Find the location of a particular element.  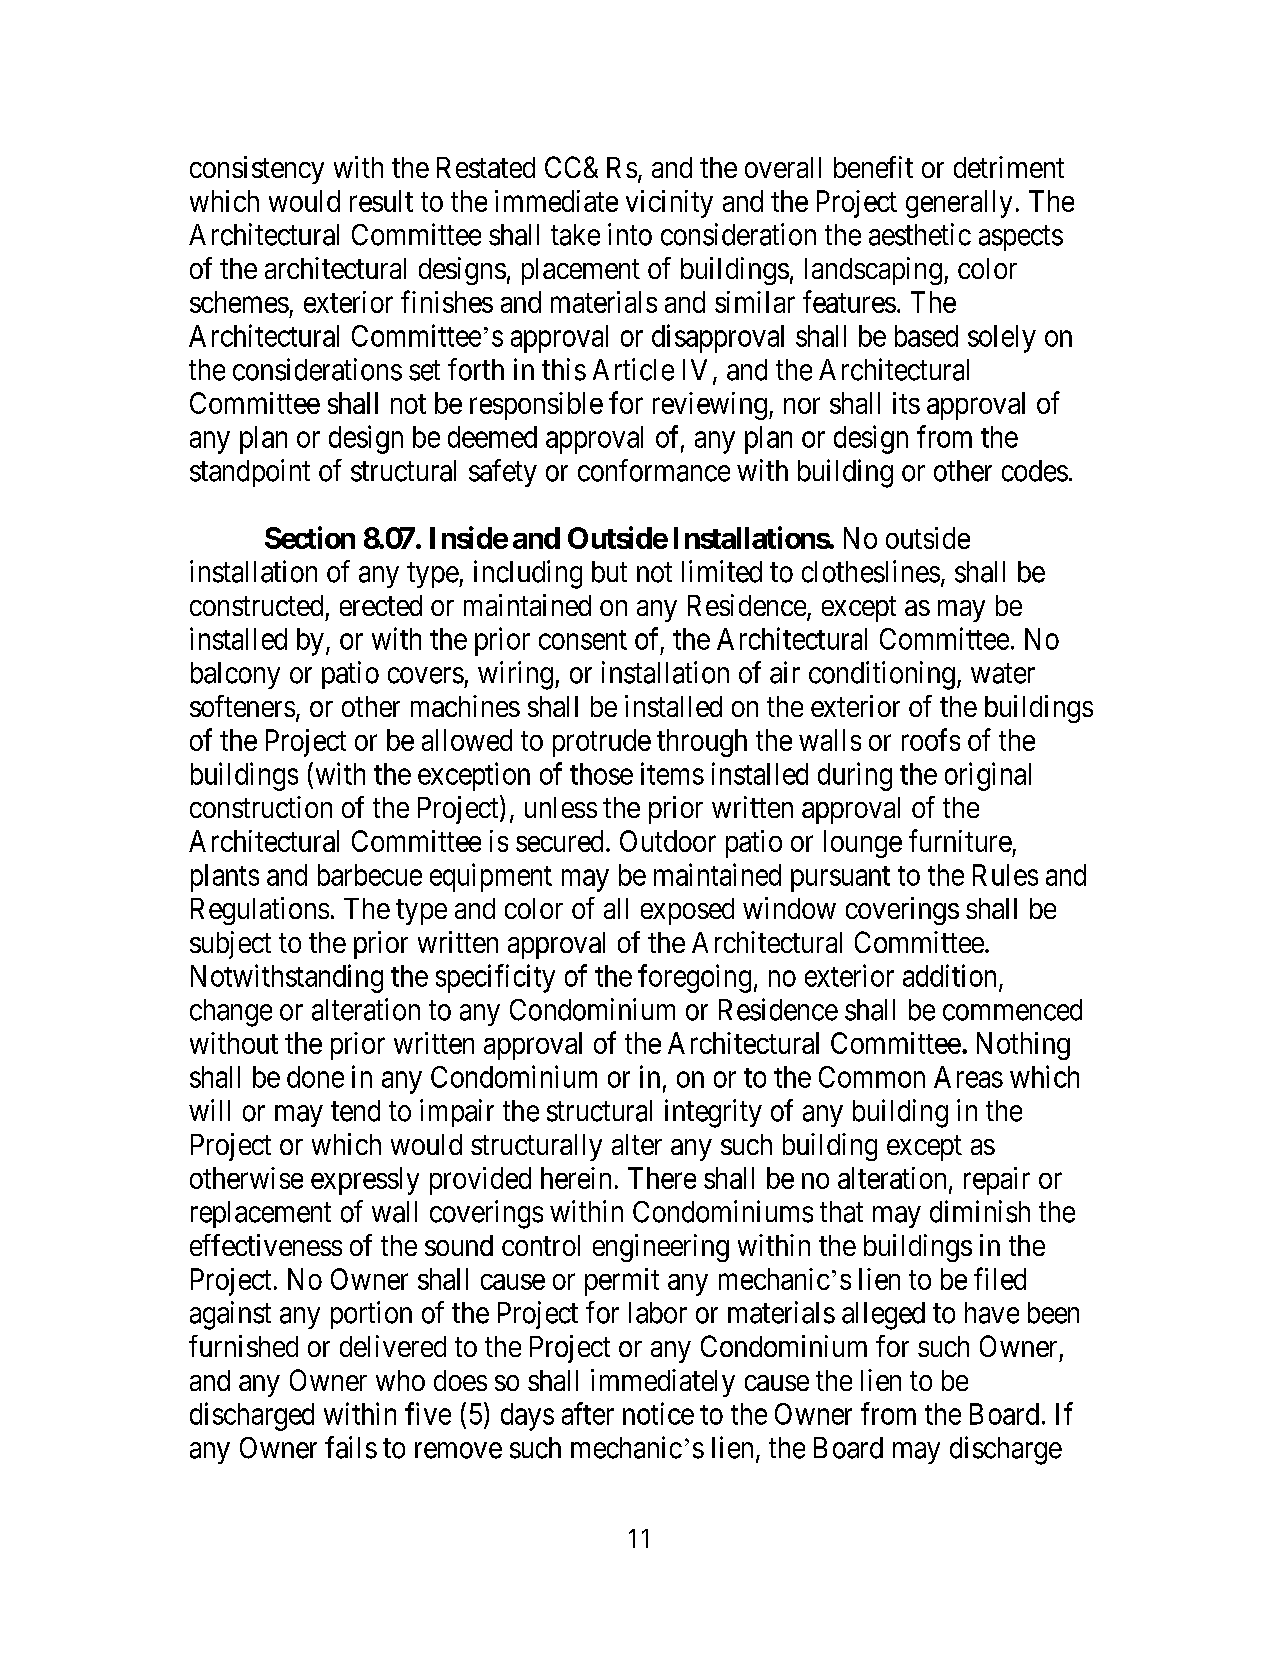

result is located at coordinates (381, 201).
